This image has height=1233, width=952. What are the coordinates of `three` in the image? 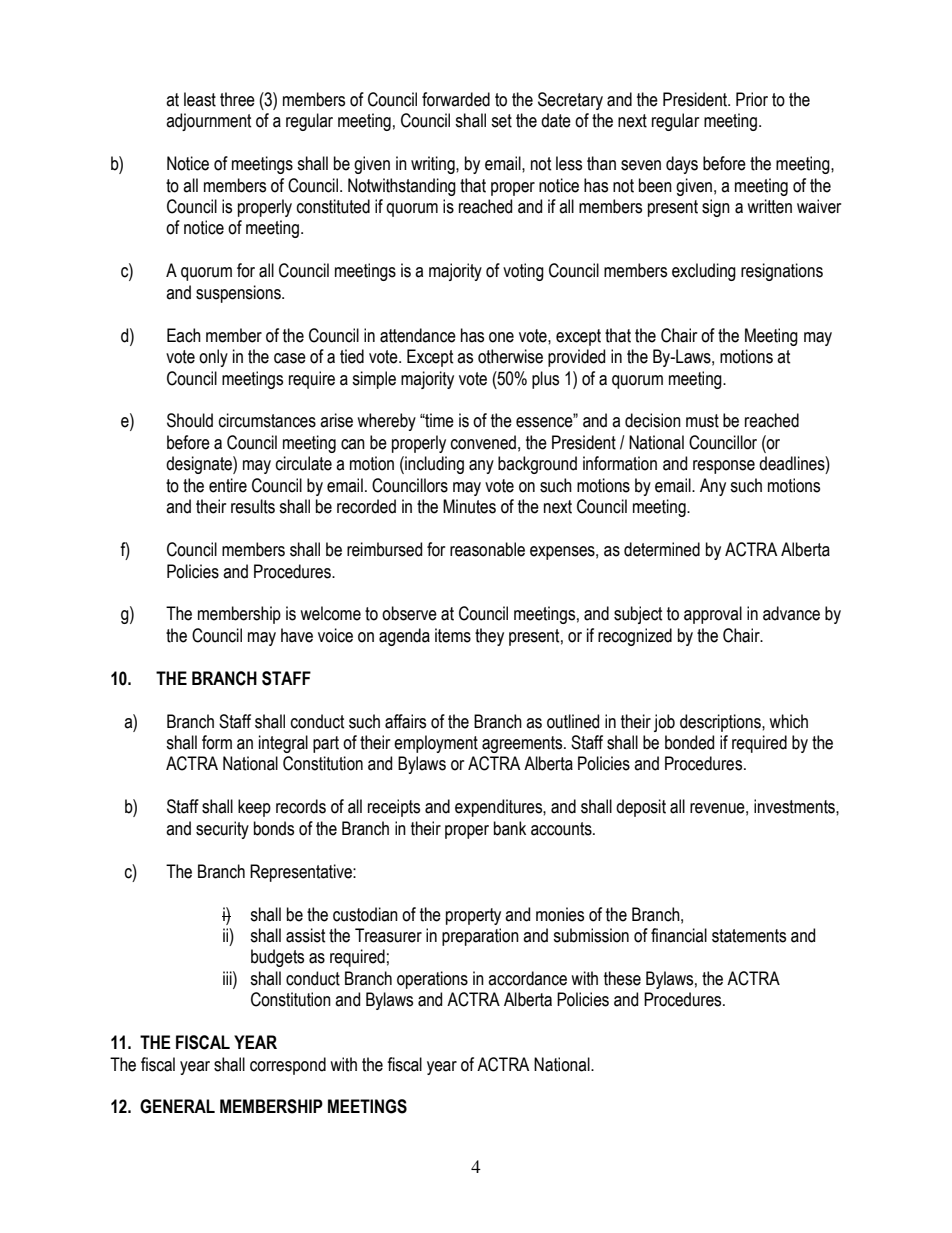 It's located at (237, 99).
